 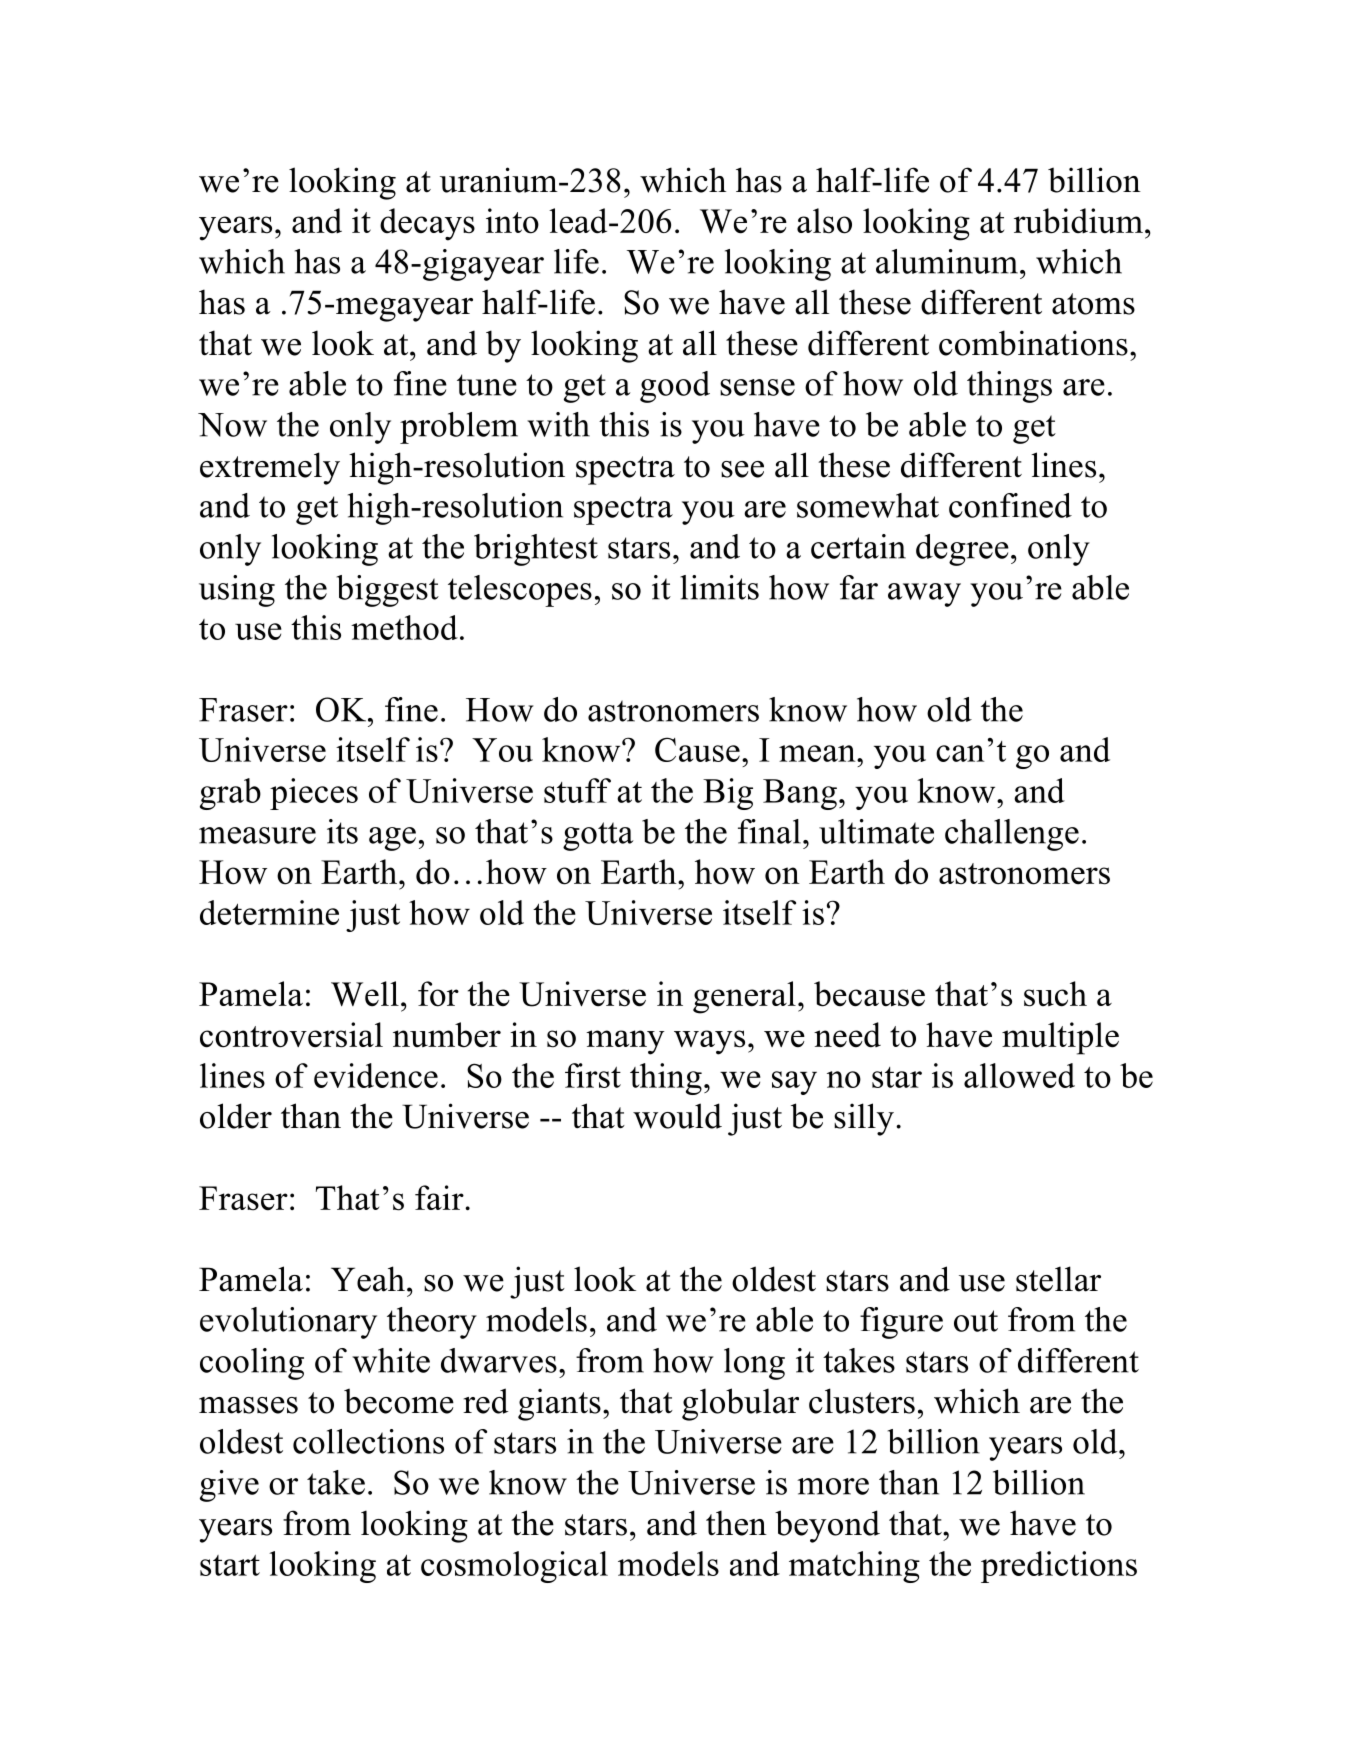 What do you see at coordinates (598, 836) in the document?
I see `gotta` at bounding box center [598, 836].
